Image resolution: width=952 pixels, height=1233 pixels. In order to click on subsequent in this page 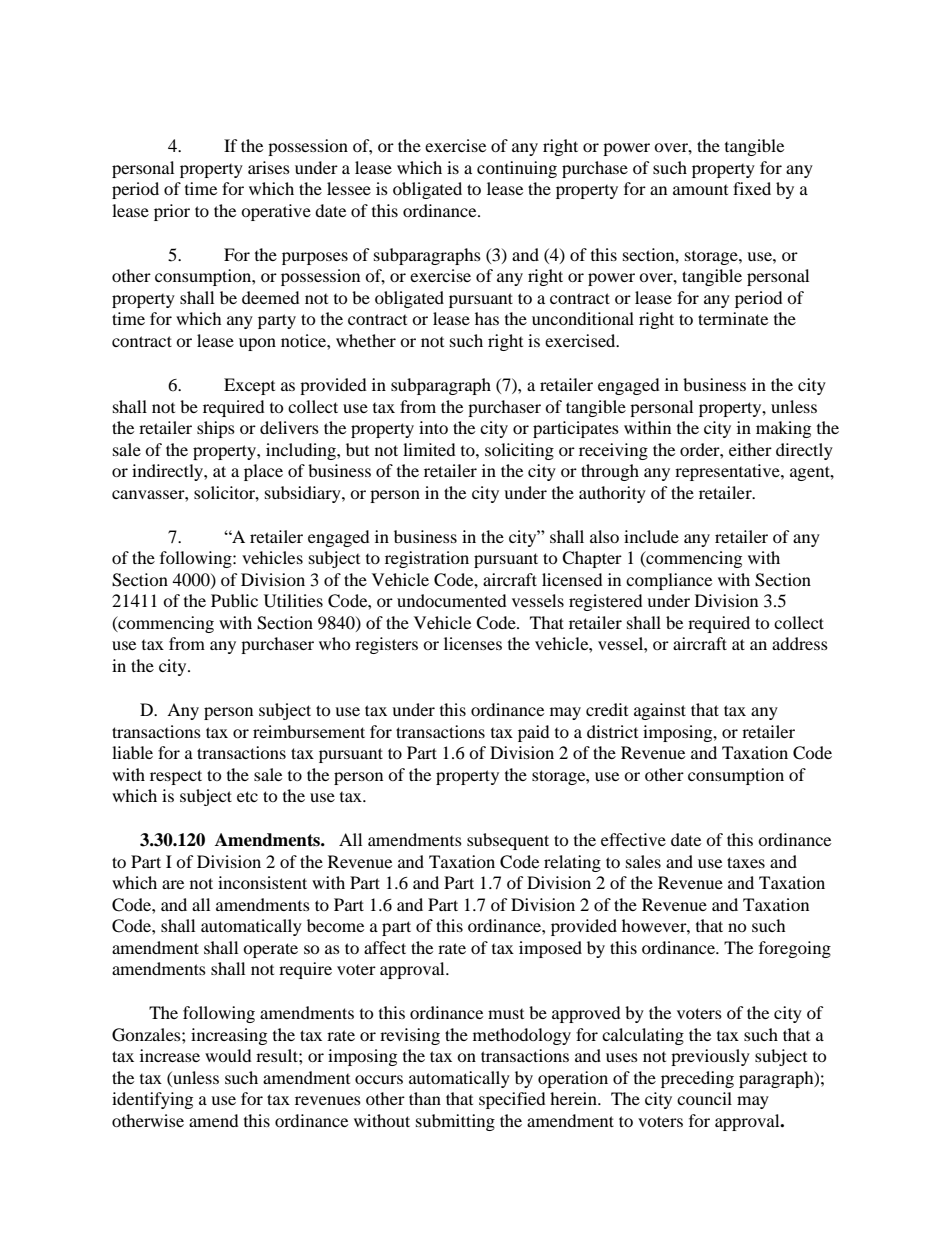, I will do `click(508, 841)`.
